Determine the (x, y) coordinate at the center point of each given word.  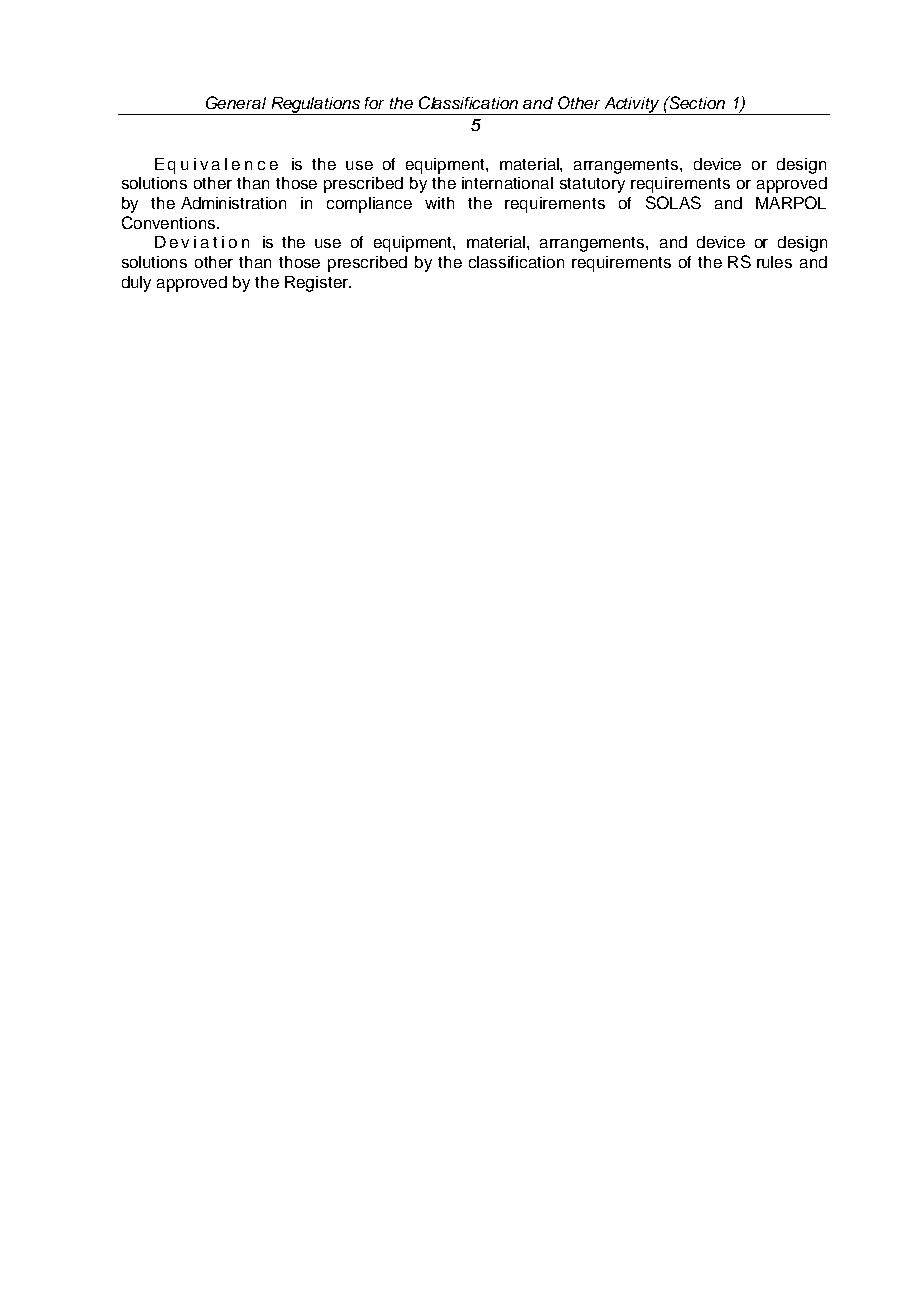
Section (696, 102)
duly (136, 284)
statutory (592, 185)
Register (317, 284)
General (236, 102)
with (439, 203)
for (374, 103)
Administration (233, 203)
